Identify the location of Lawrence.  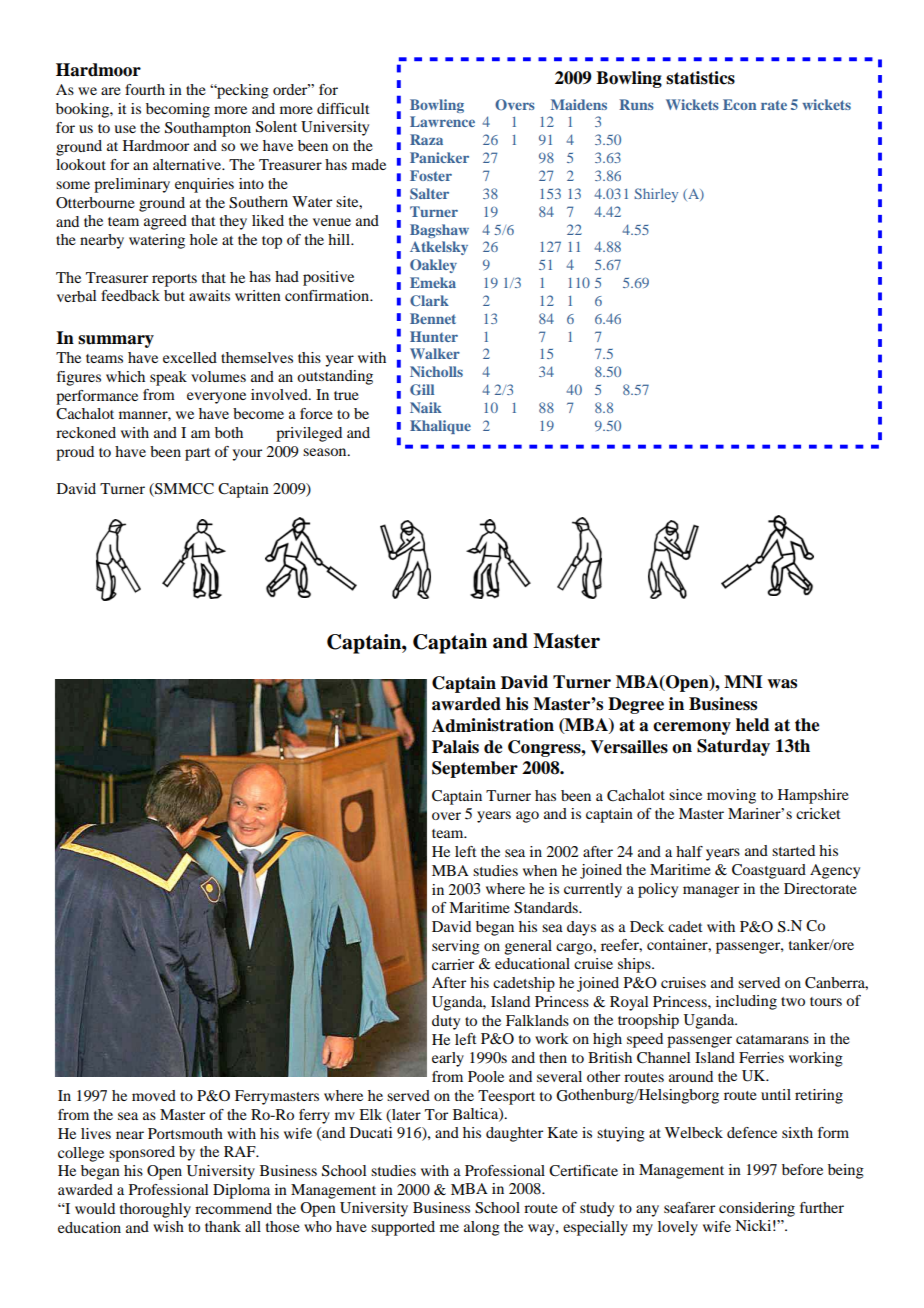
(442, 121).
